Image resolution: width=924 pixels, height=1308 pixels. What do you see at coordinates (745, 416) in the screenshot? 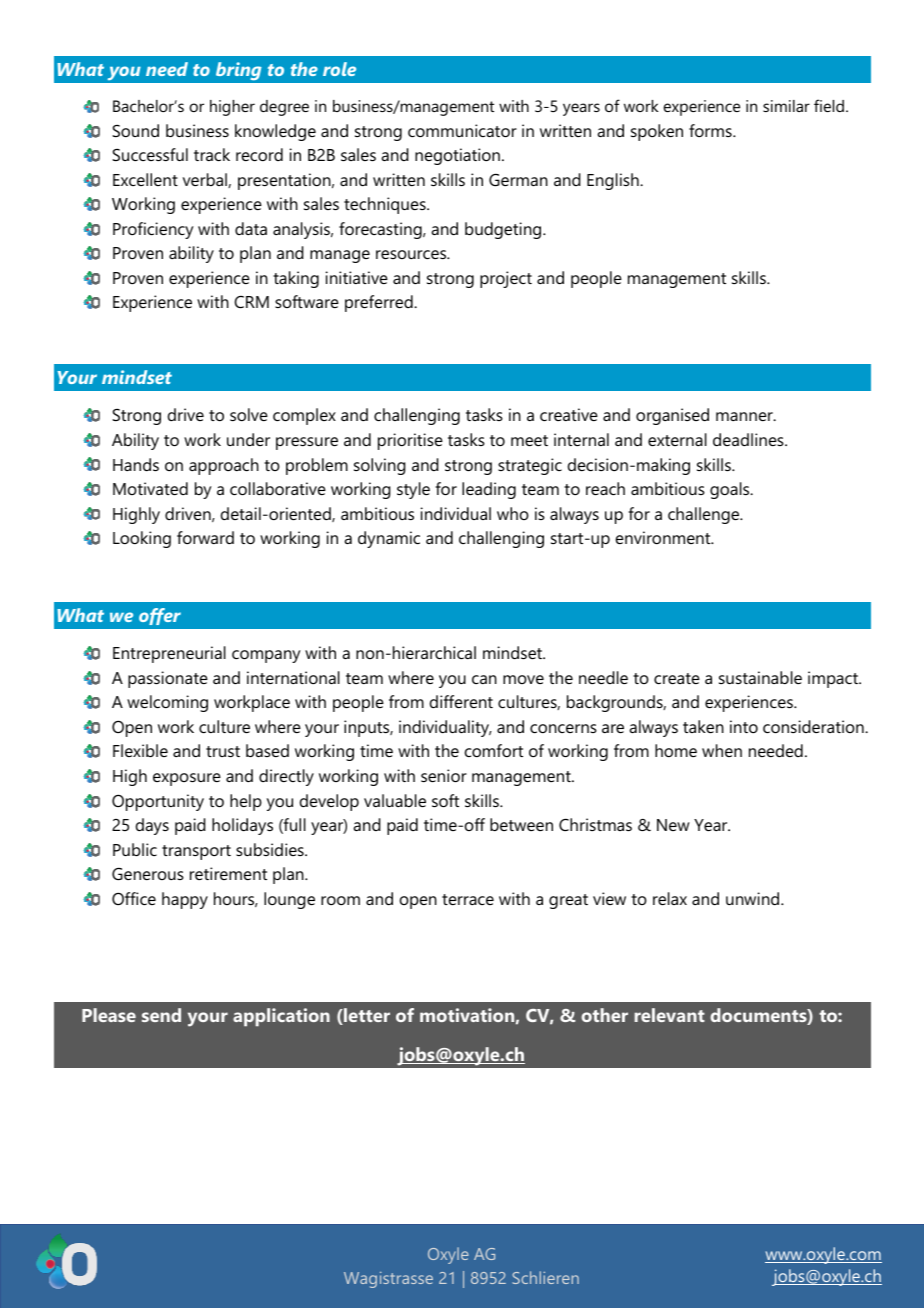
I see `manner` at bounding box center [745, 416].
